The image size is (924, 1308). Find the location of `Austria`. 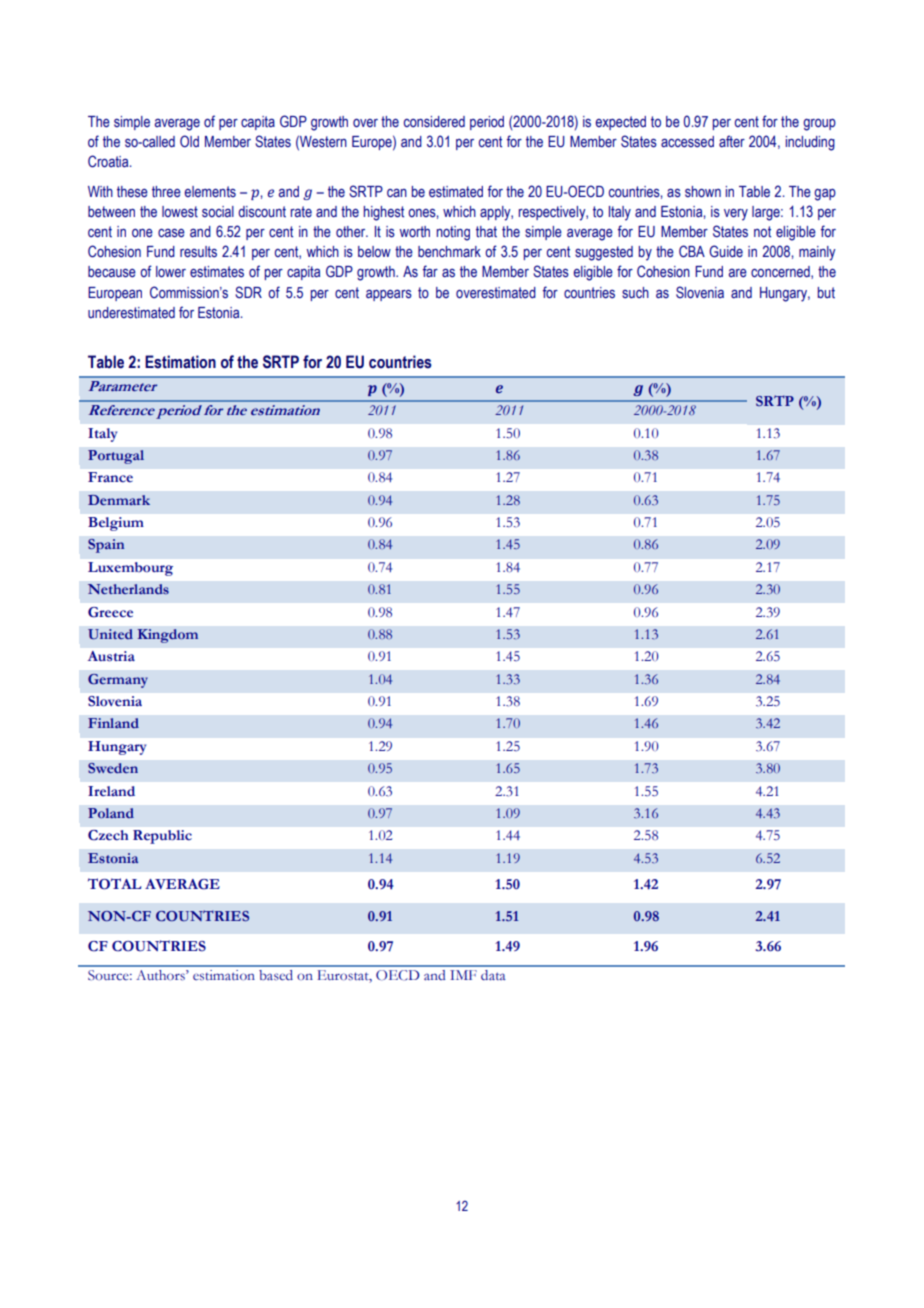

Austria is located at coordinates (111, 656).
